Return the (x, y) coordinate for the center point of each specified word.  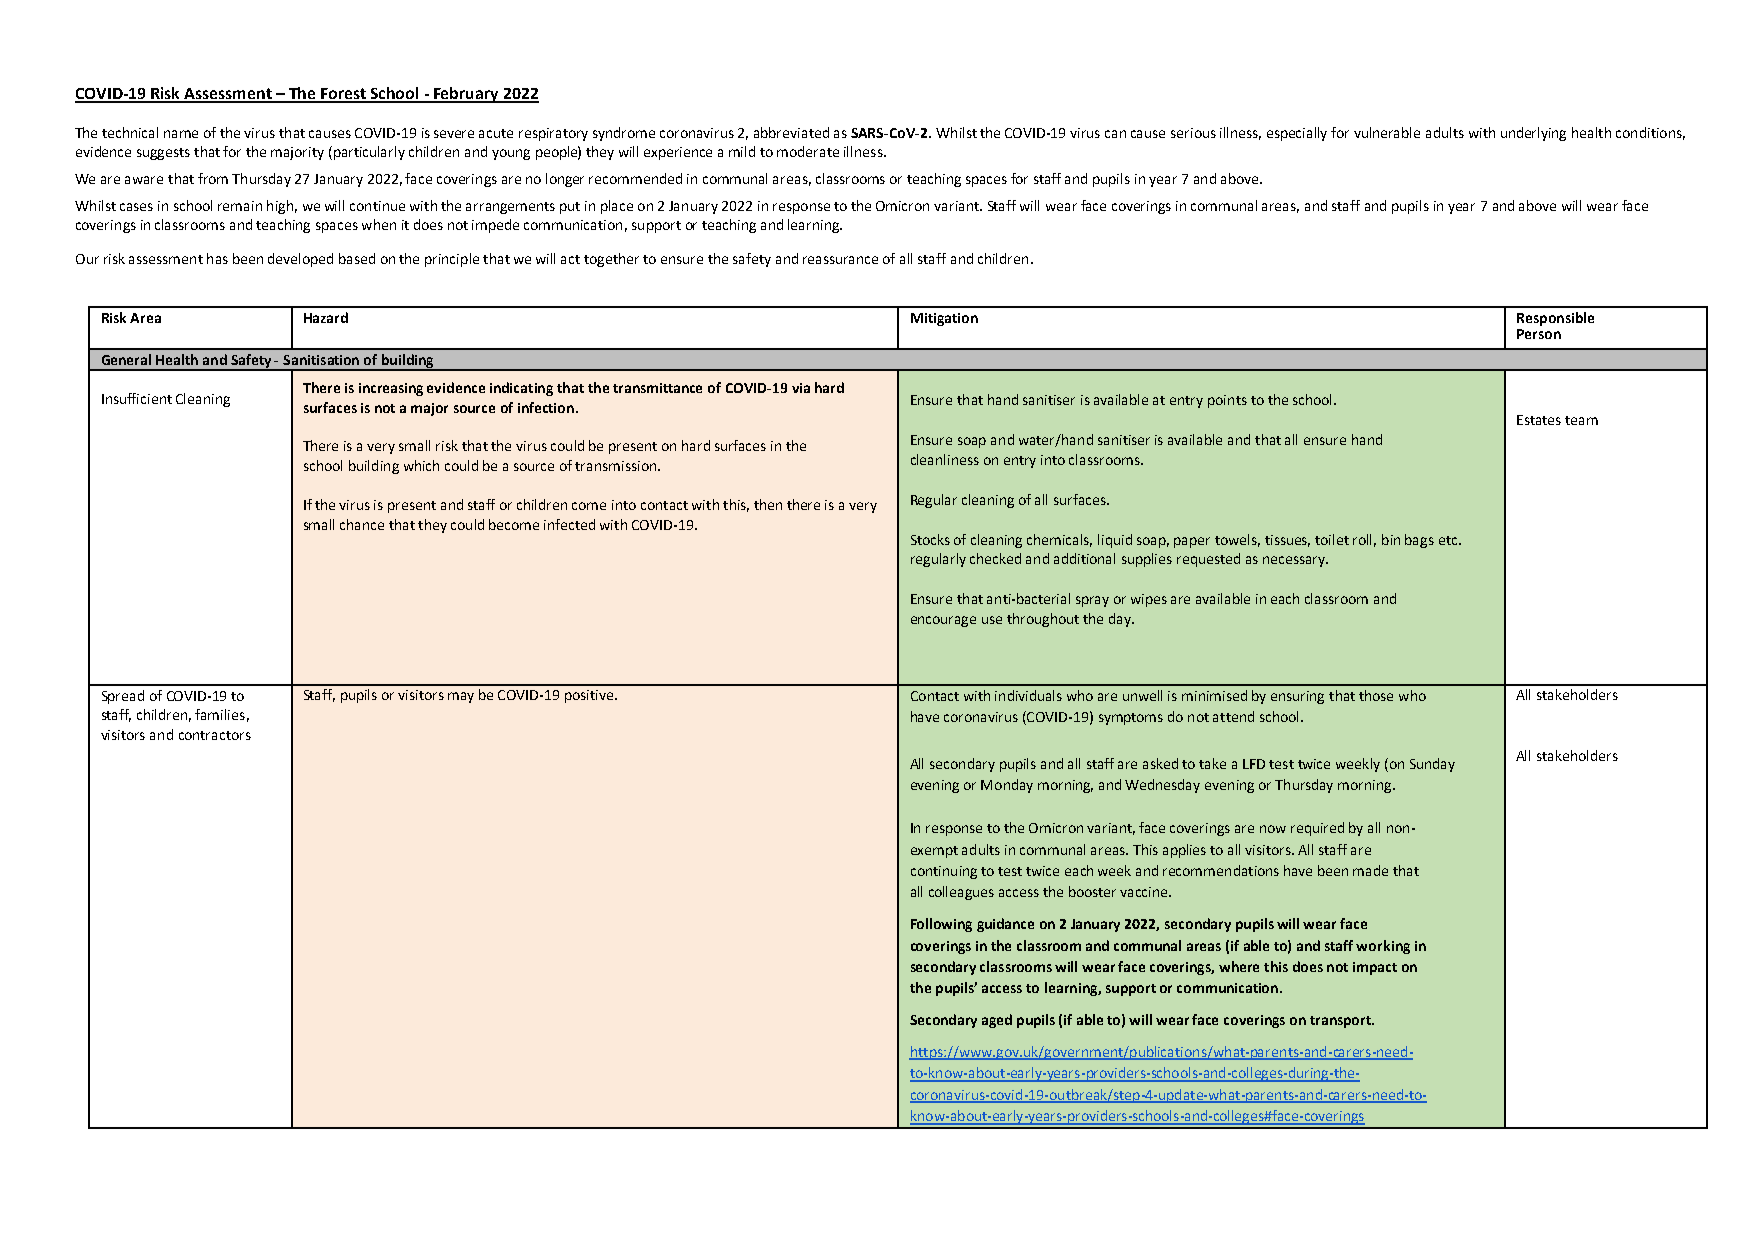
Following (941, 925)
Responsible (1555, 319)
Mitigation (944, 319)
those (1376, 695)
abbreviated (791, 132)
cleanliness (945, 459)
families (220, 714)
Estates (1539, 420)
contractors (215, 735)
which (421, 465)
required (1317, 829)
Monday (1007, 786)
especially (1297, 134)
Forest (344, 95)
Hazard (326, 317)
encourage (943, 621)
